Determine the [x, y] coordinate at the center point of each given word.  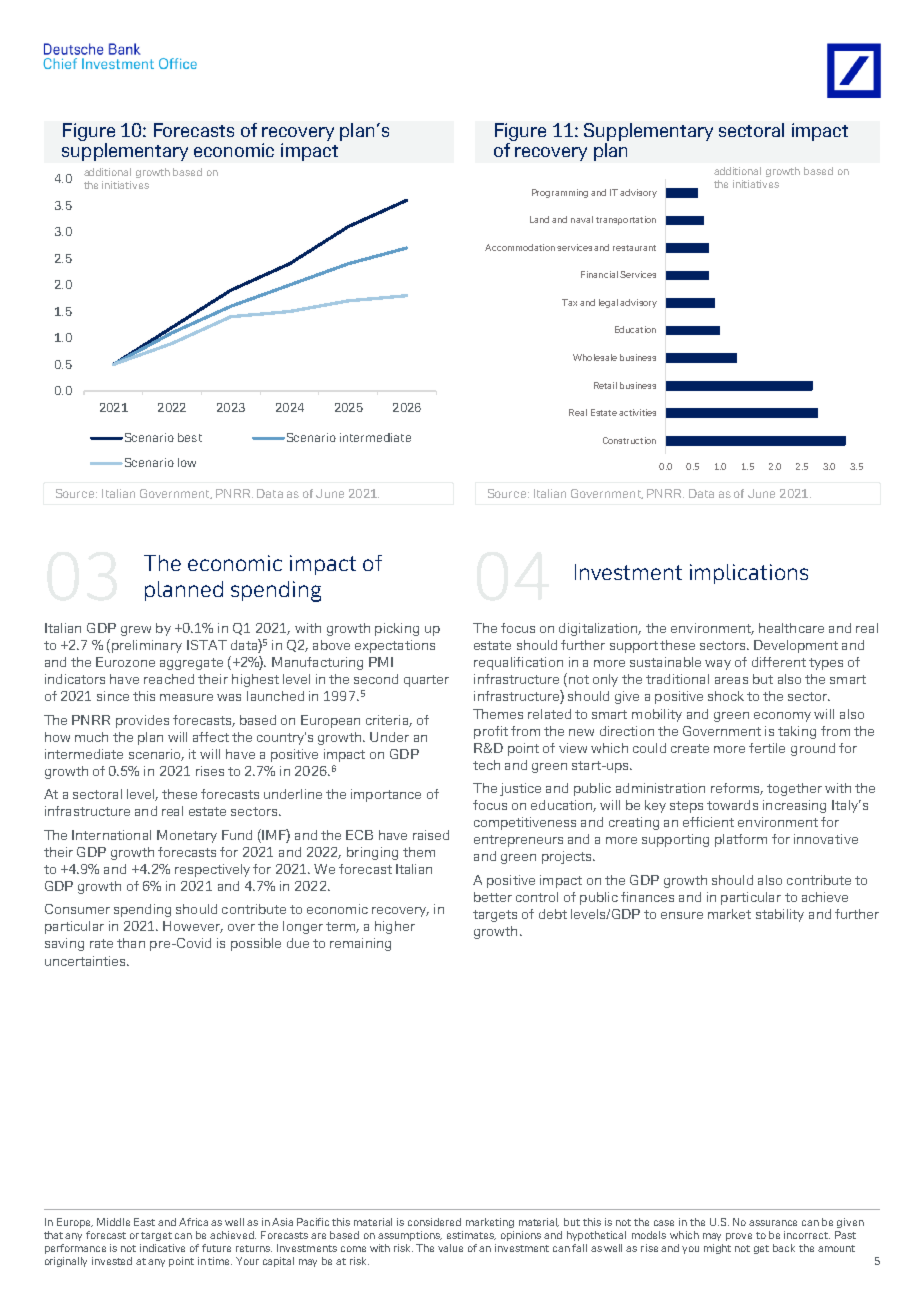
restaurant [634, 248]
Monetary [187, 836]
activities [637, 412]
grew [136, 631]
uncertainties [87, 961]
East [144, 1222]
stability [780, 915]
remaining [360, 944]
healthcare [791, 628]
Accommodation [520, 247]
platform [741, 840]
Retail [605, 385]
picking [397, 629]
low [187, 462]
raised [431, 835]
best [190, 437]
